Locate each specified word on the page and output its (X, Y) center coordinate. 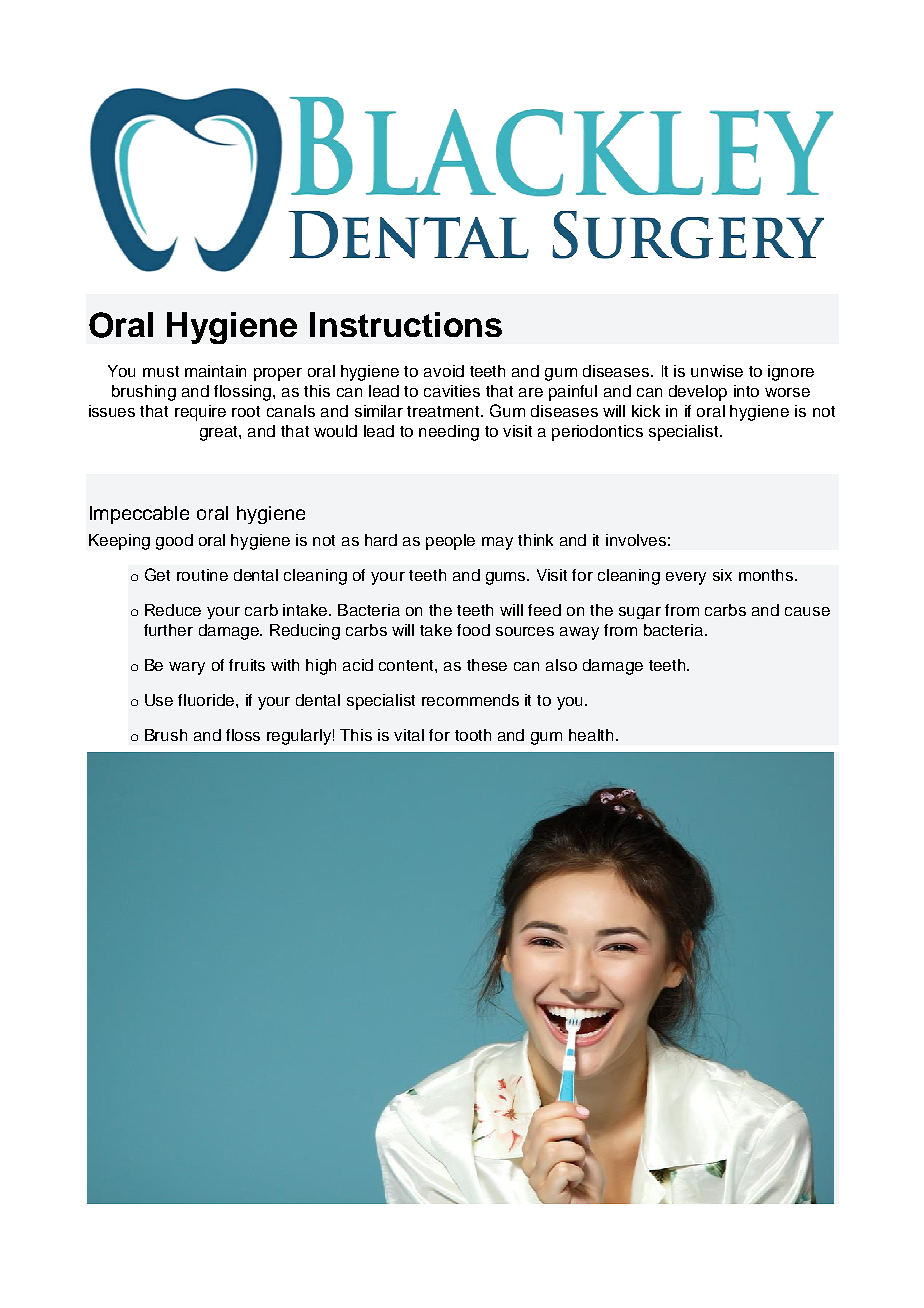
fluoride (207, 700)
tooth (473, 735)
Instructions (406, 324)
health (591, 735)
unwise (717, 371)
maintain (215, 371)
